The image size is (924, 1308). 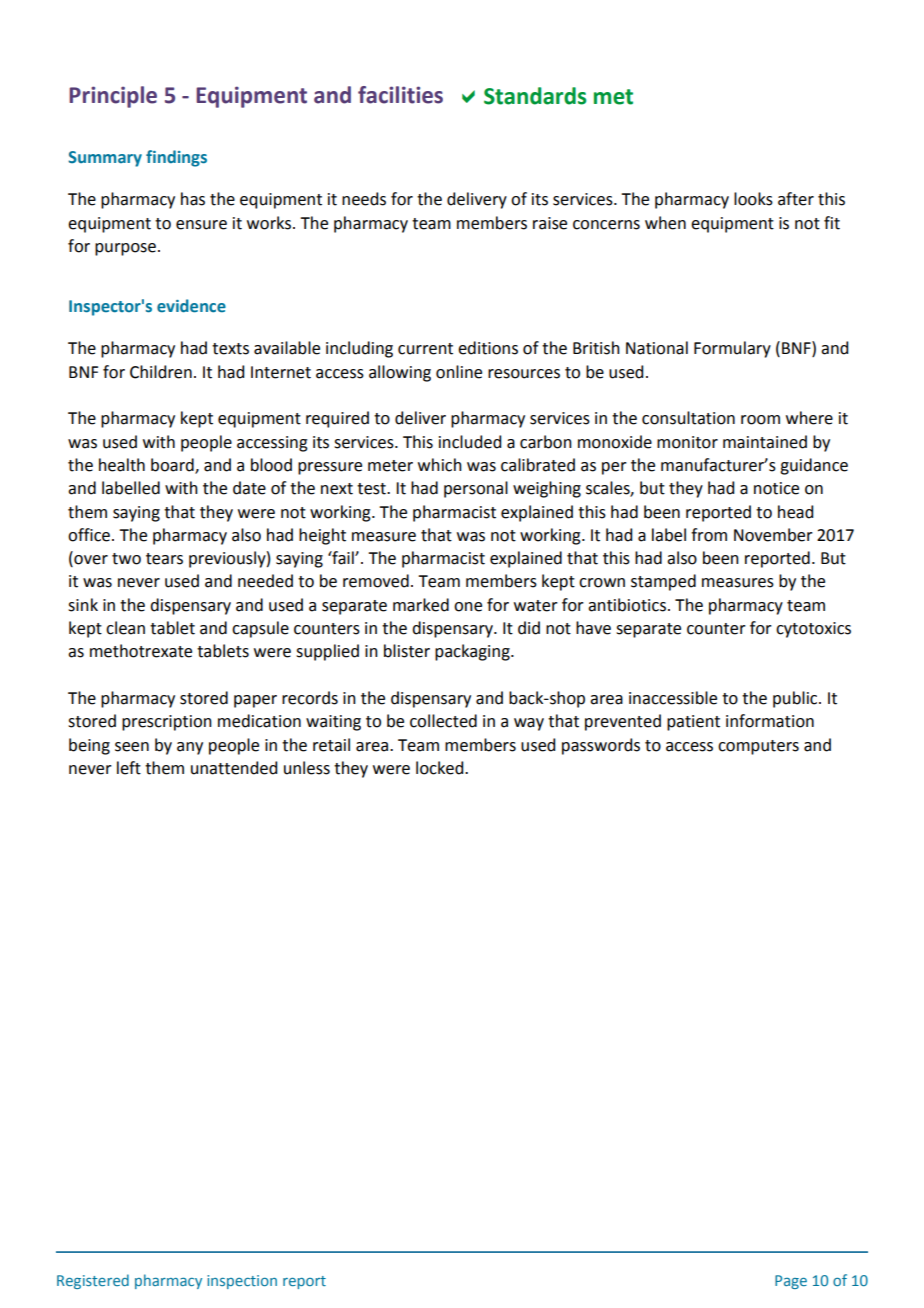 I want to click on left, so click(x=129, y=768).
